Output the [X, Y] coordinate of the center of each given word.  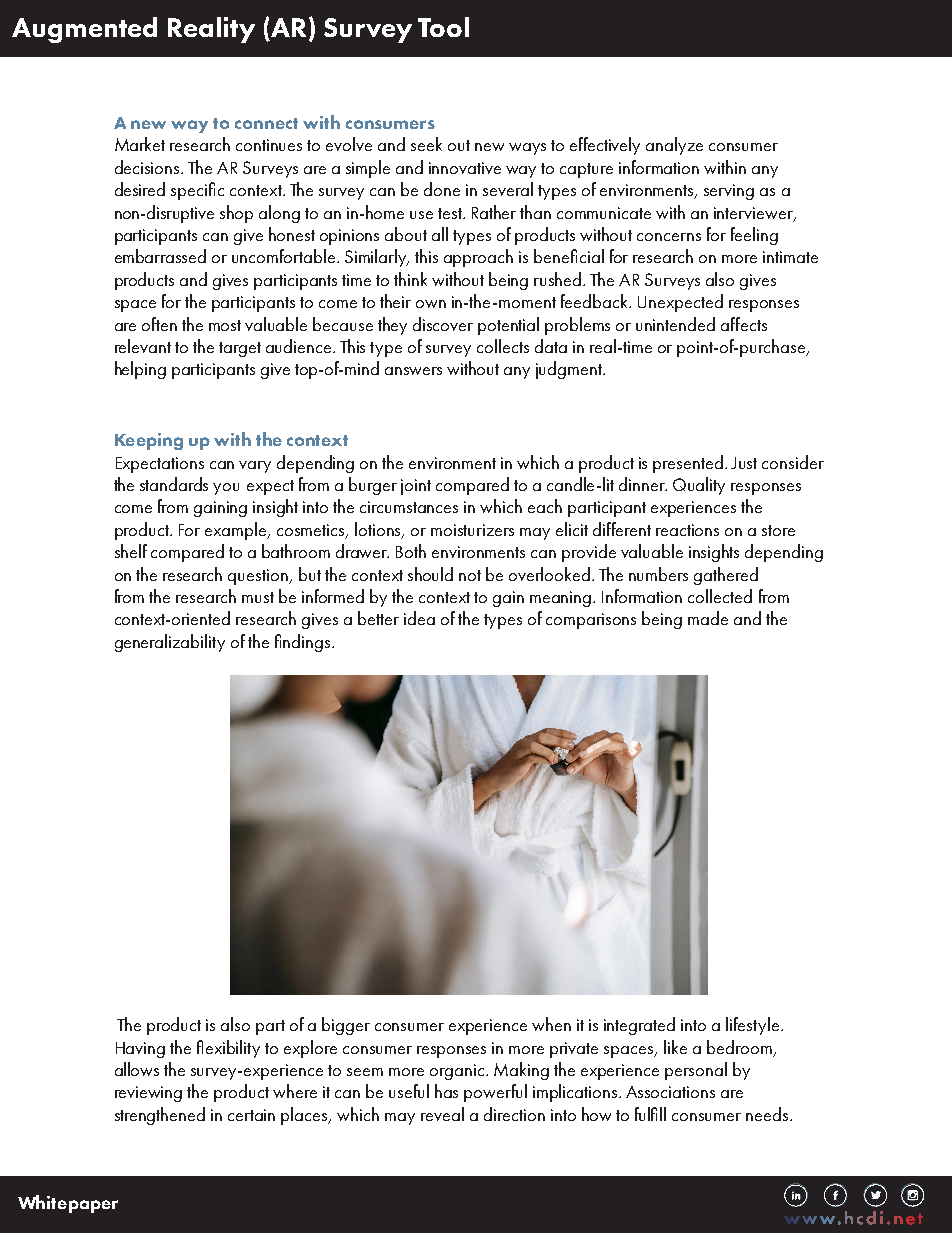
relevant [143, 346]
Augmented [84, 30]
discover [443, 324]
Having [140, 1050]
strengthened [160, 1116]
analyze [674, 146]
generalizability [170, 643]
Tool [443, 27]
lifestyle [754, 1026]
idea [419, 618]
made [708, 618]
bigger [346, 1026]
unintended [675, 324]
